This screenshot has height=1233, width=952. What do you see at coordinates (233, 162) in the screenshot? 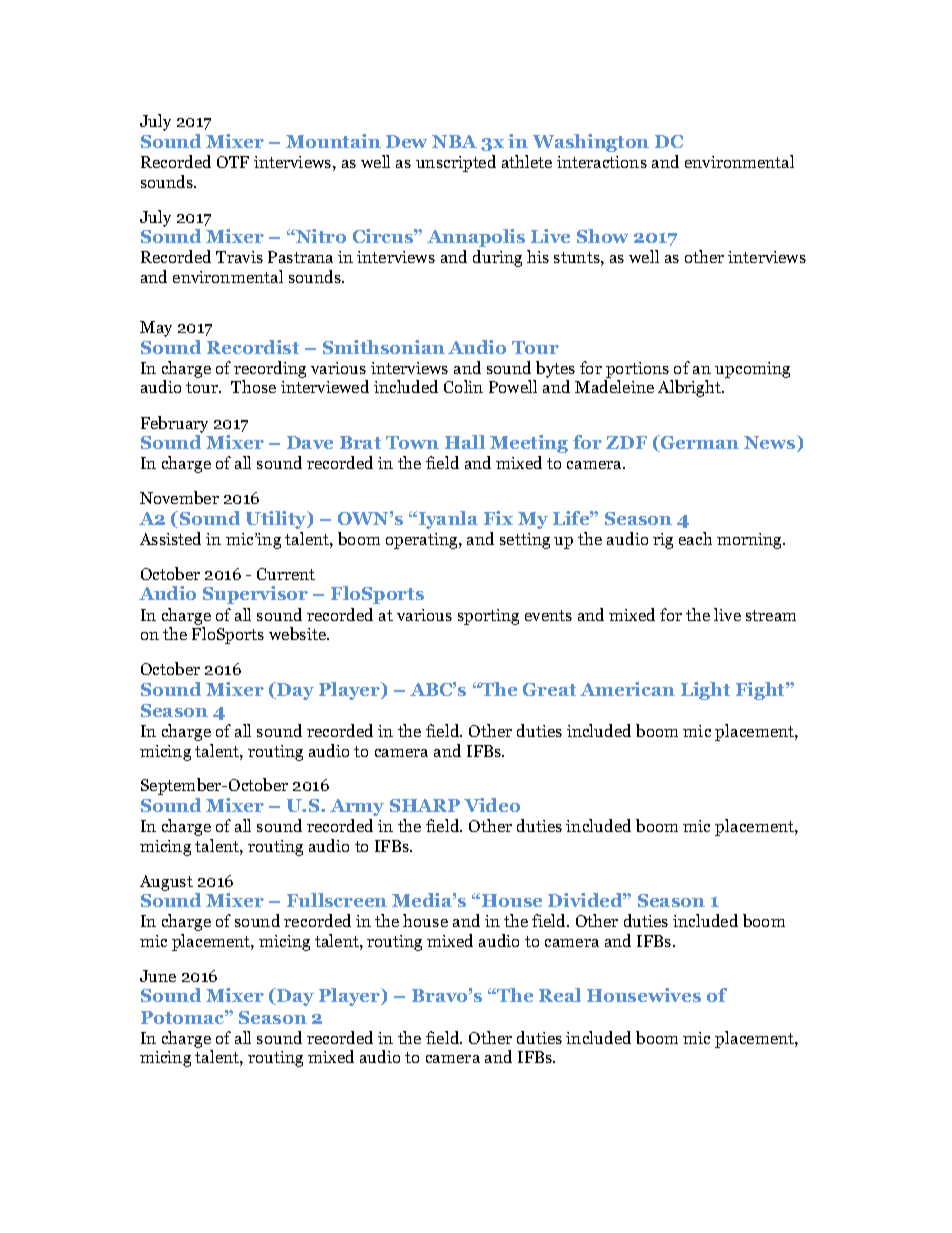
I see `OTF` at bounding box center [233, 162].
